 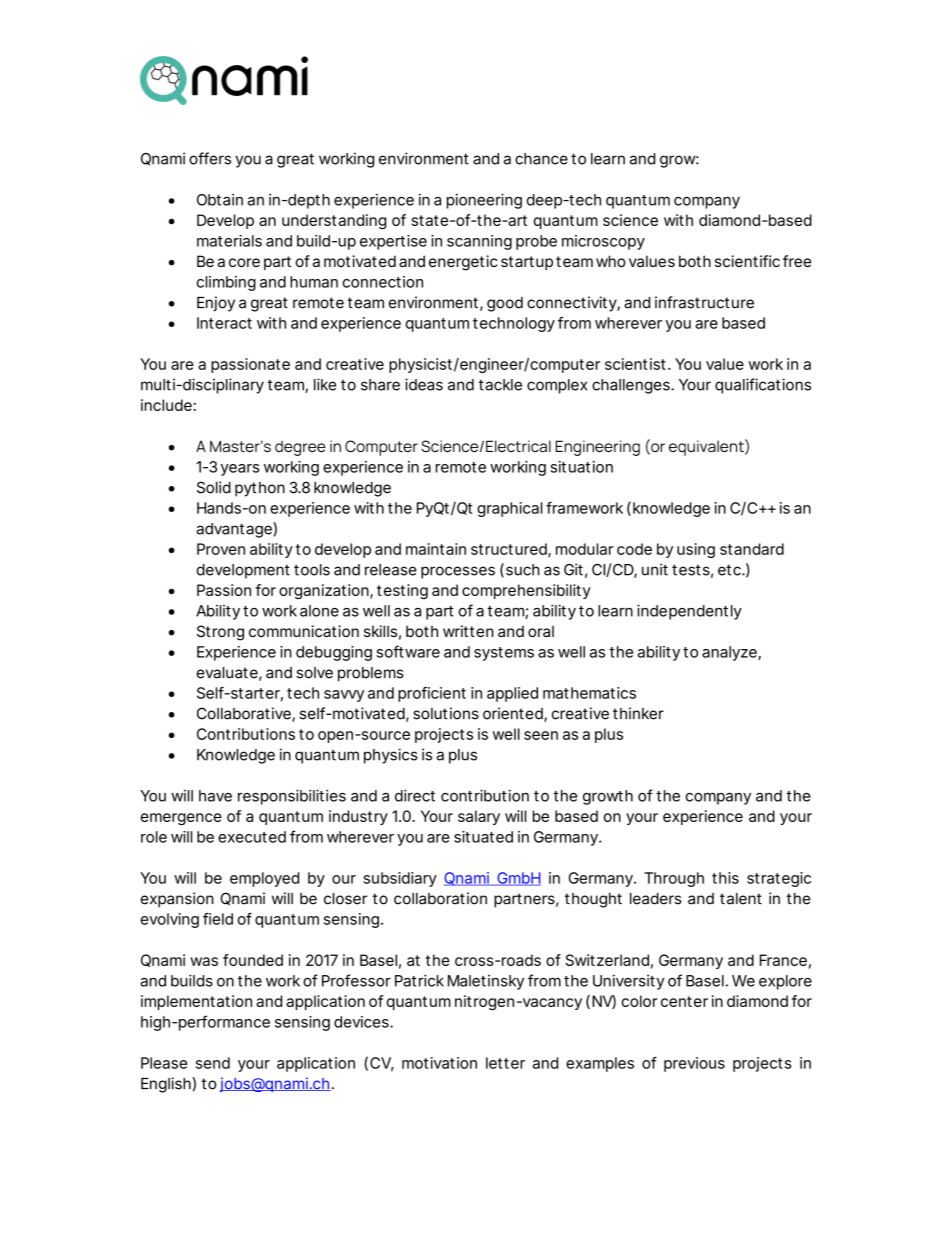 What do you see at coordinates (630, 220) in the screenshot?
I see `science` at bounding box center [630, 220].
